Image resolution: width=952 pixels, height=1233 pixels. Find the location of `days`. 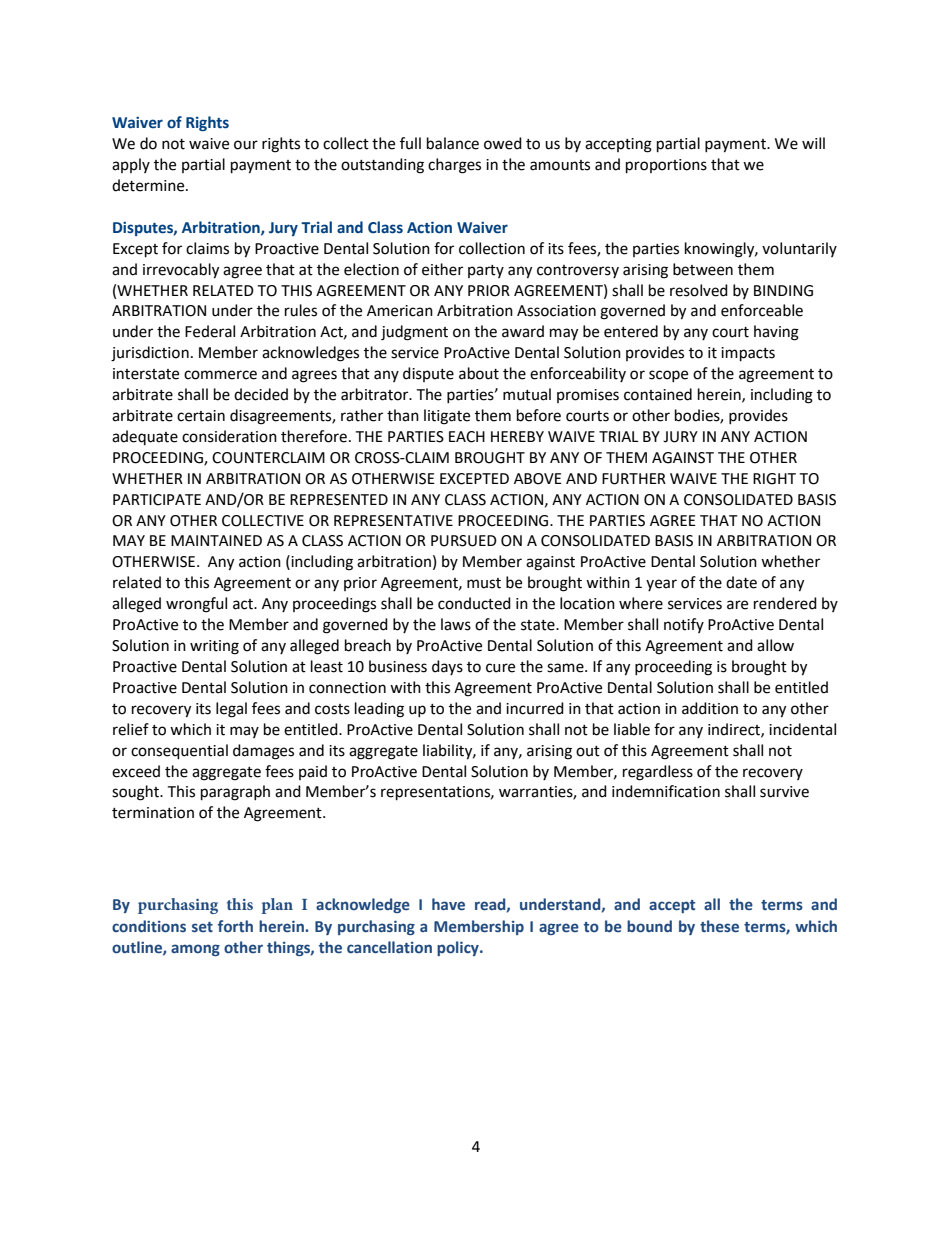

days is located at coordinates (447, 667).
